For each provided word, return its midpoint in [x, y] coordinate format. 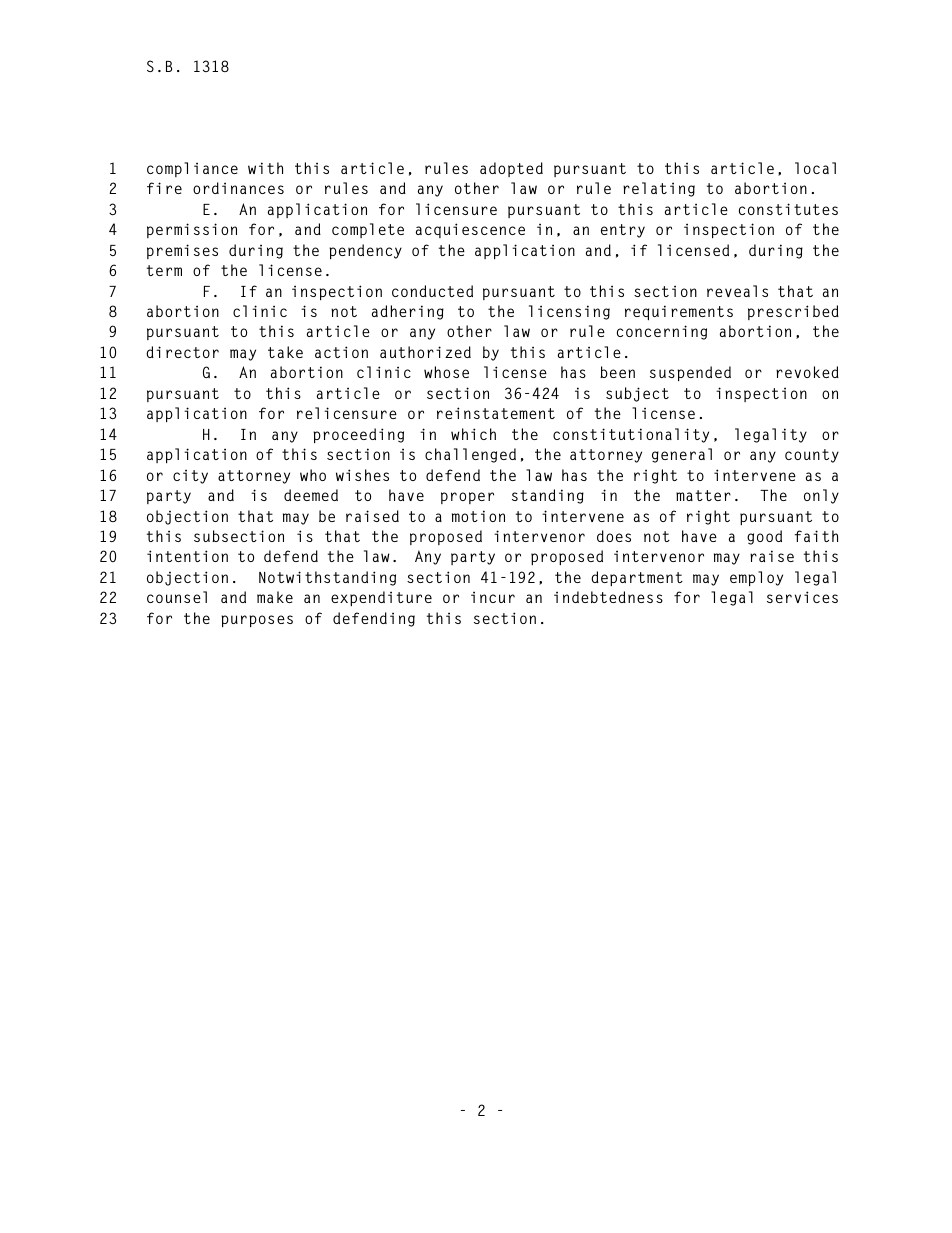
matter [703, 495]
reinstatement [496, 413]
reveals [737, 291]
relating [659, 189]
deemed [311, 495]
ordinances [238, 188]
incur [493, 597]
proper [467, 498]
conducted [432, 291]
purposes [257, 621]
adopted [511, 169]
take [285, 352]
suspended [690, 373]
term [164, 270]
